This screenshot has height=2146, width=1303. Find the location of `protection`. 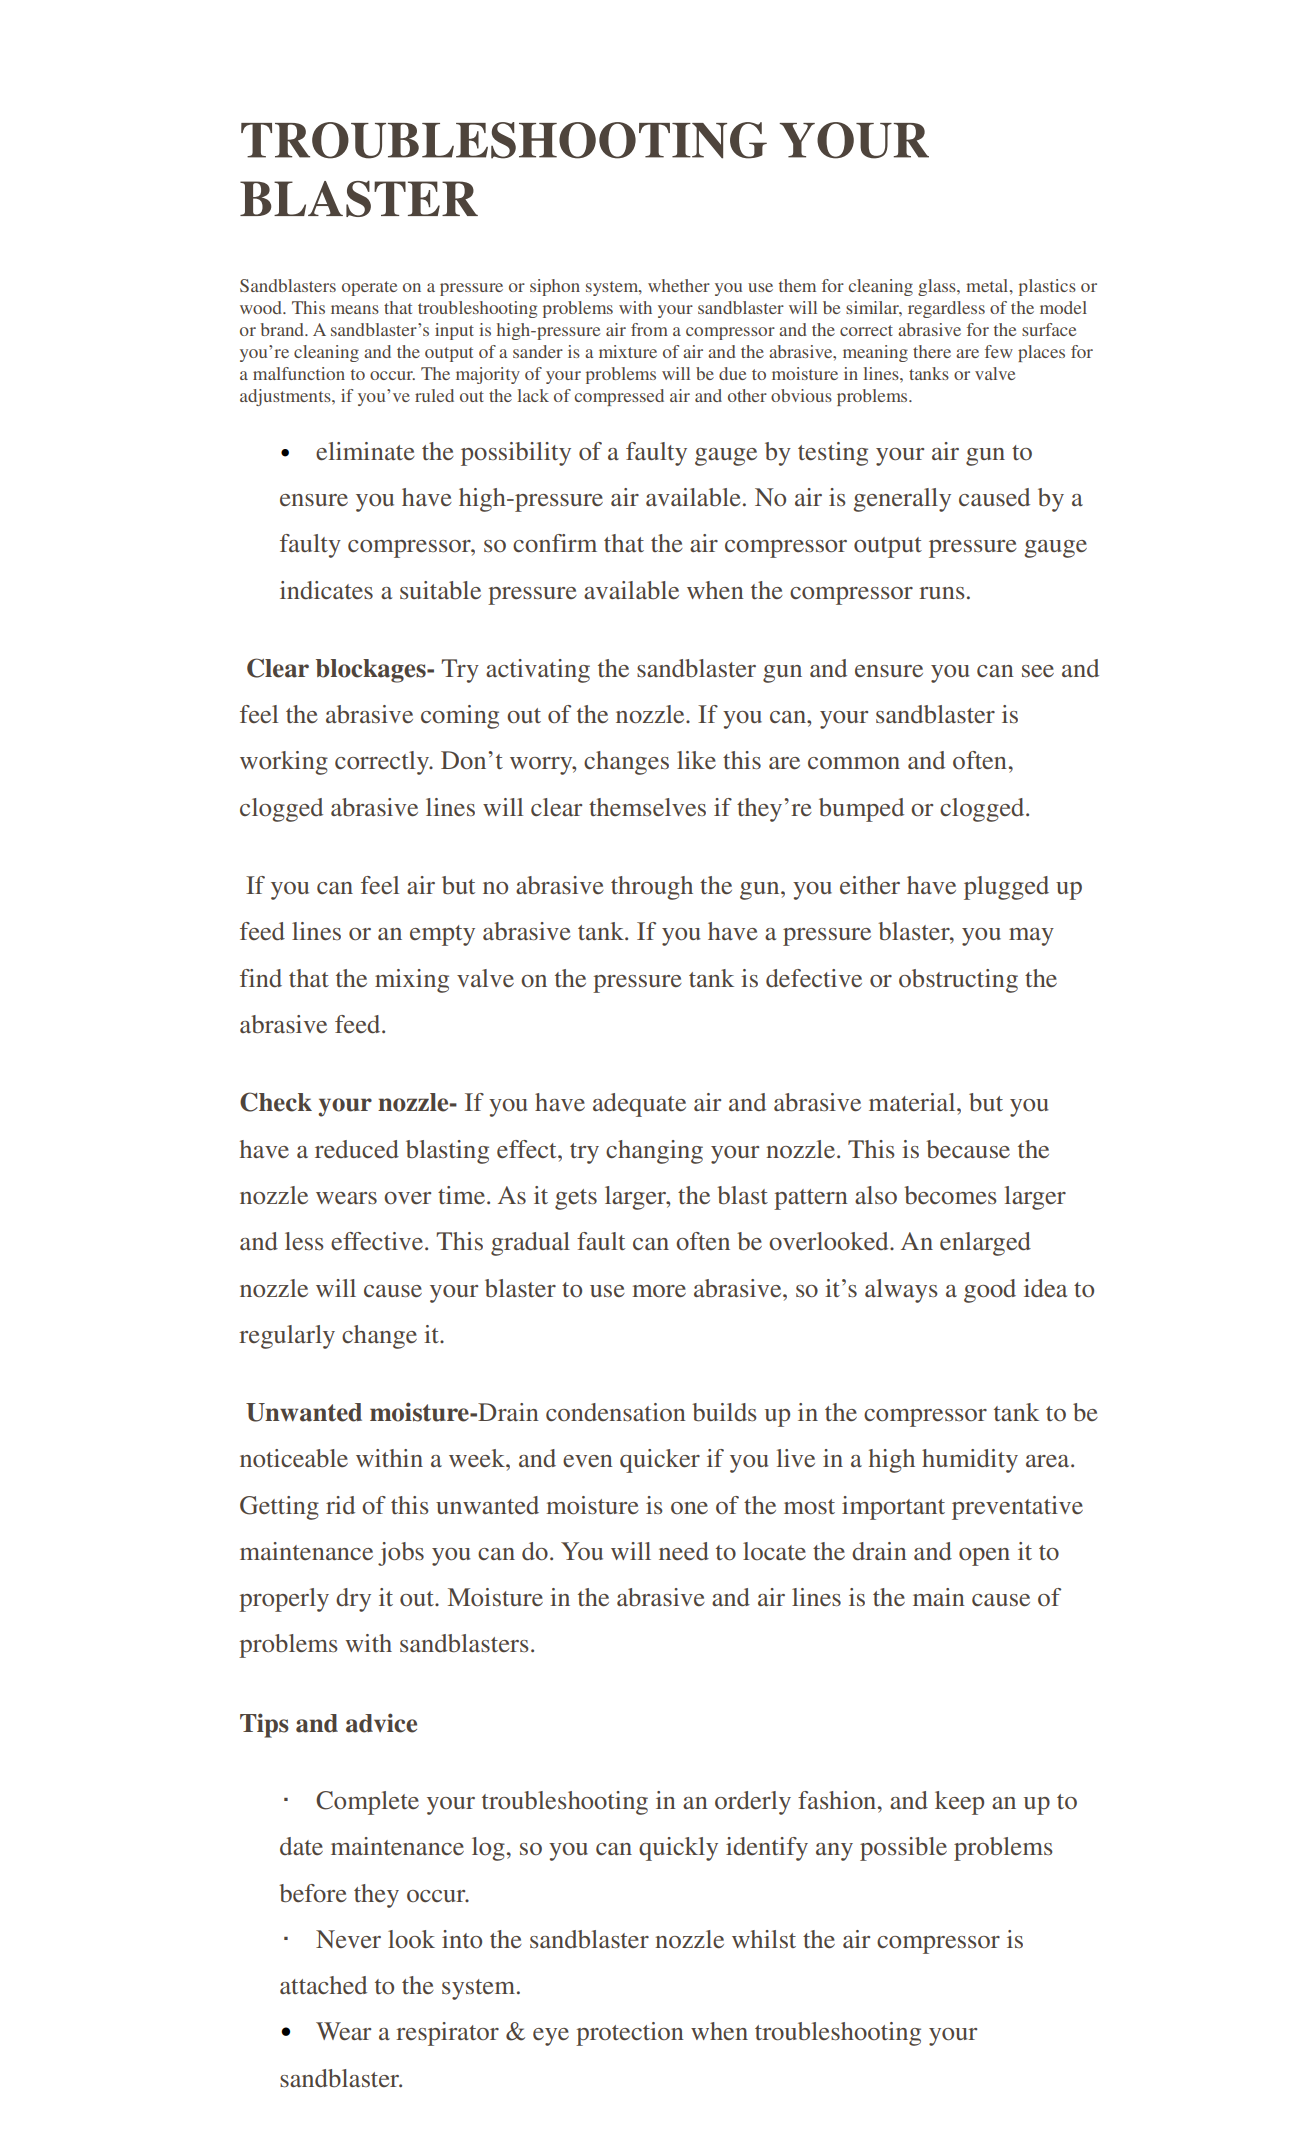

protection is located at coordinates (630, 2034).
